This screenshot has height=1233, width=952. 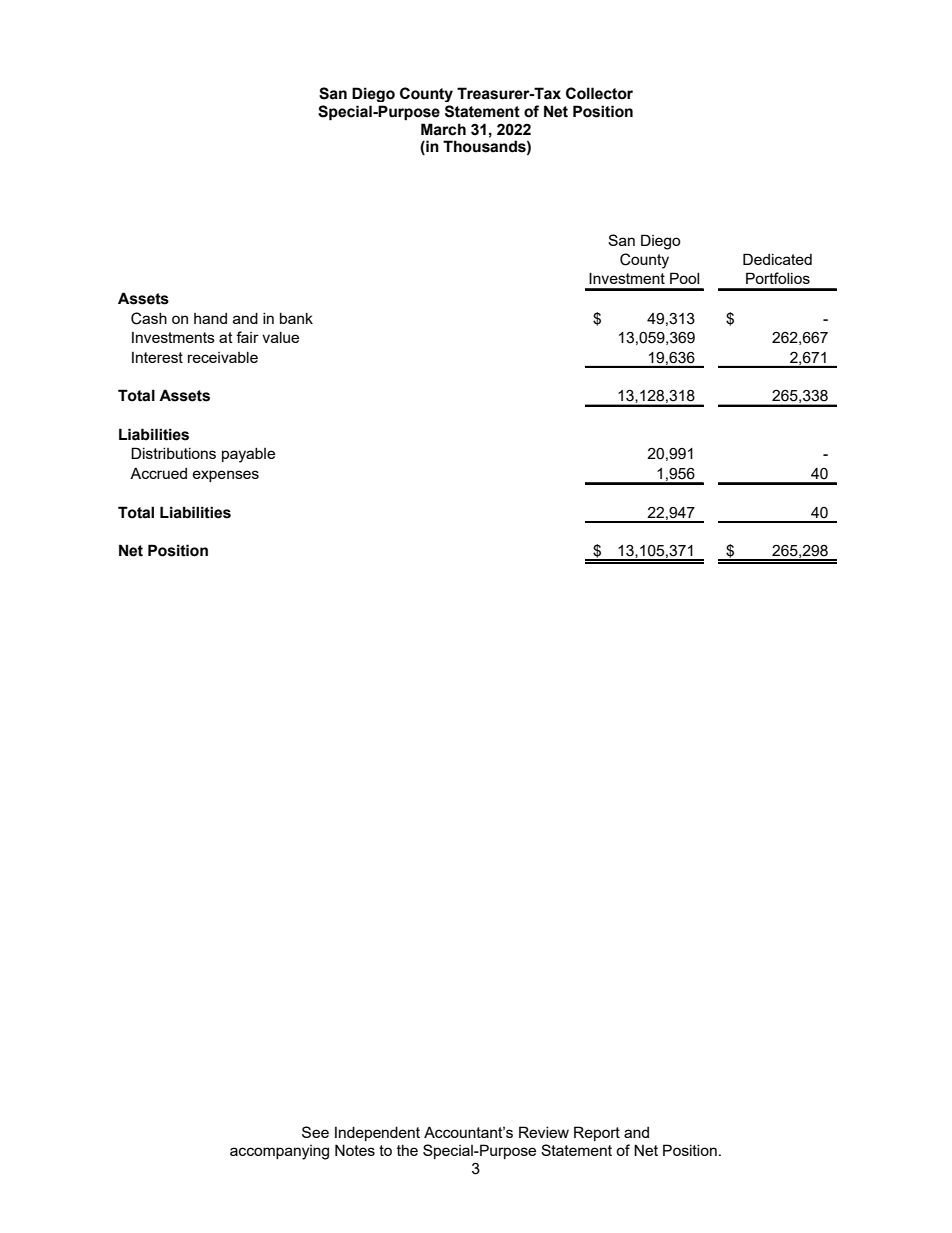 What do you see at coordinates (407, 1150) in the screenshot?
I see `the` at bounding box center [407, 1150].
